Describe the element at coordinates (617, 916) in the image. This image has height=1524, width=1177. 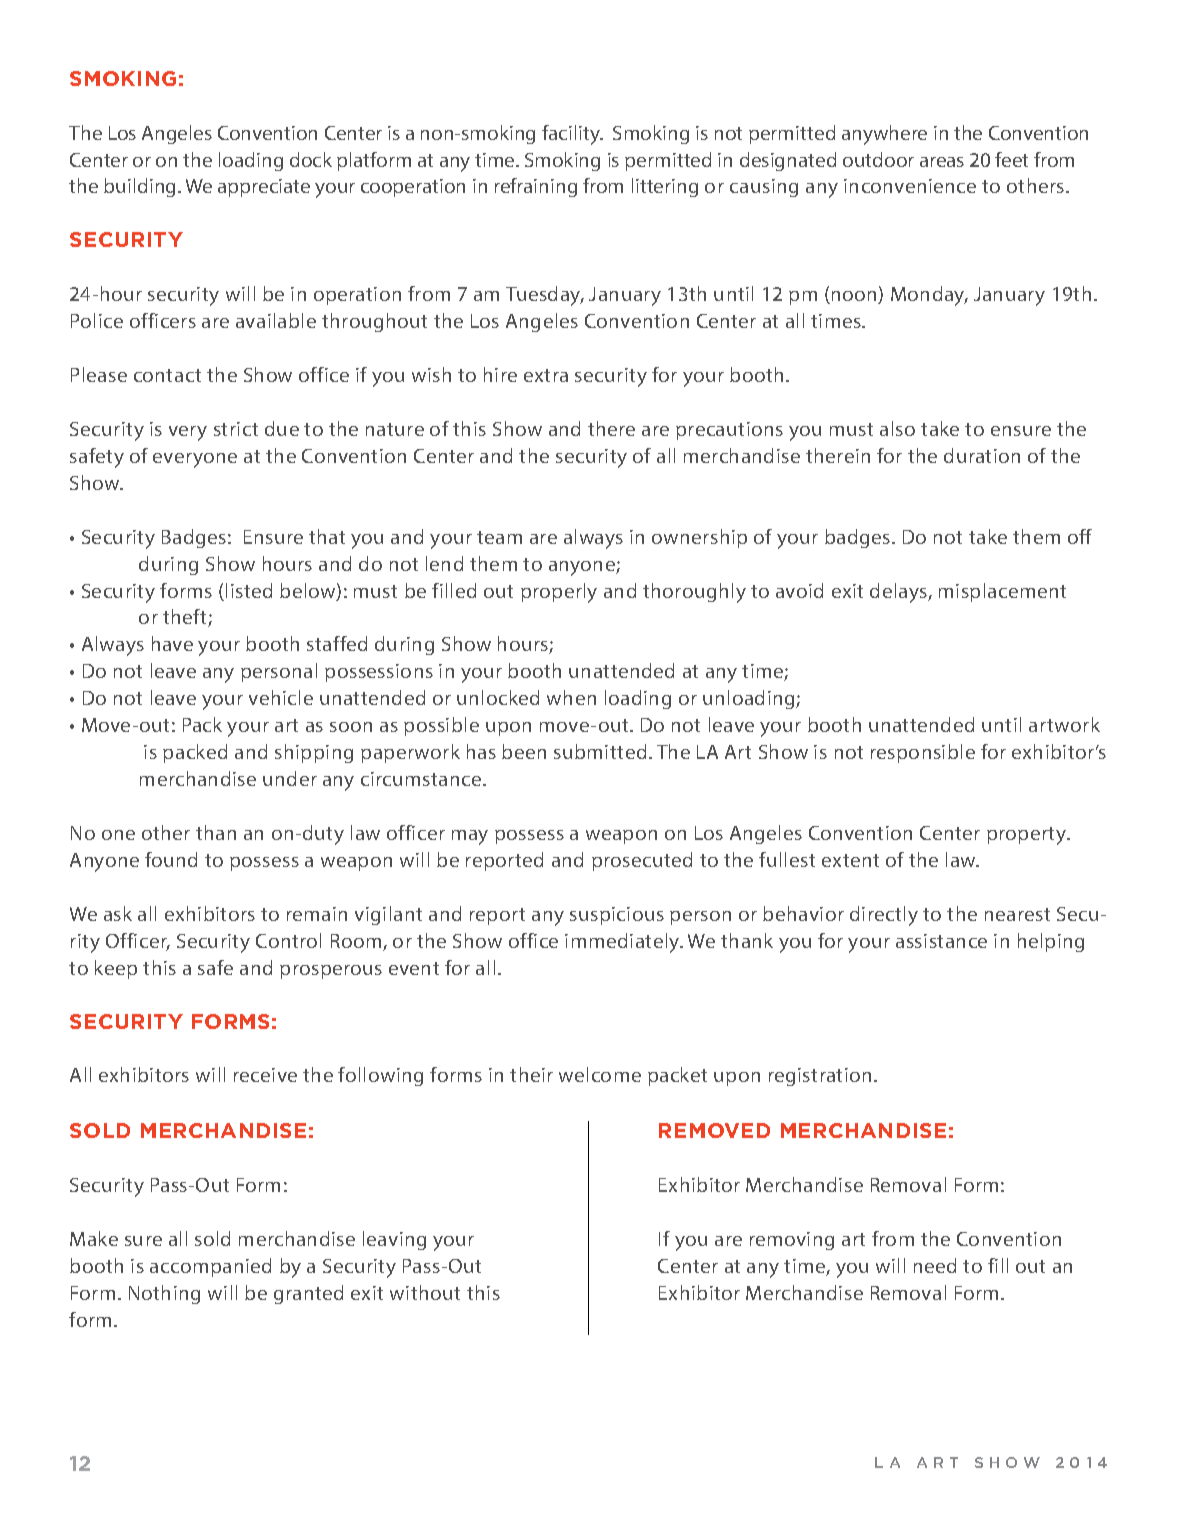
I see `suspicious` at that location.
